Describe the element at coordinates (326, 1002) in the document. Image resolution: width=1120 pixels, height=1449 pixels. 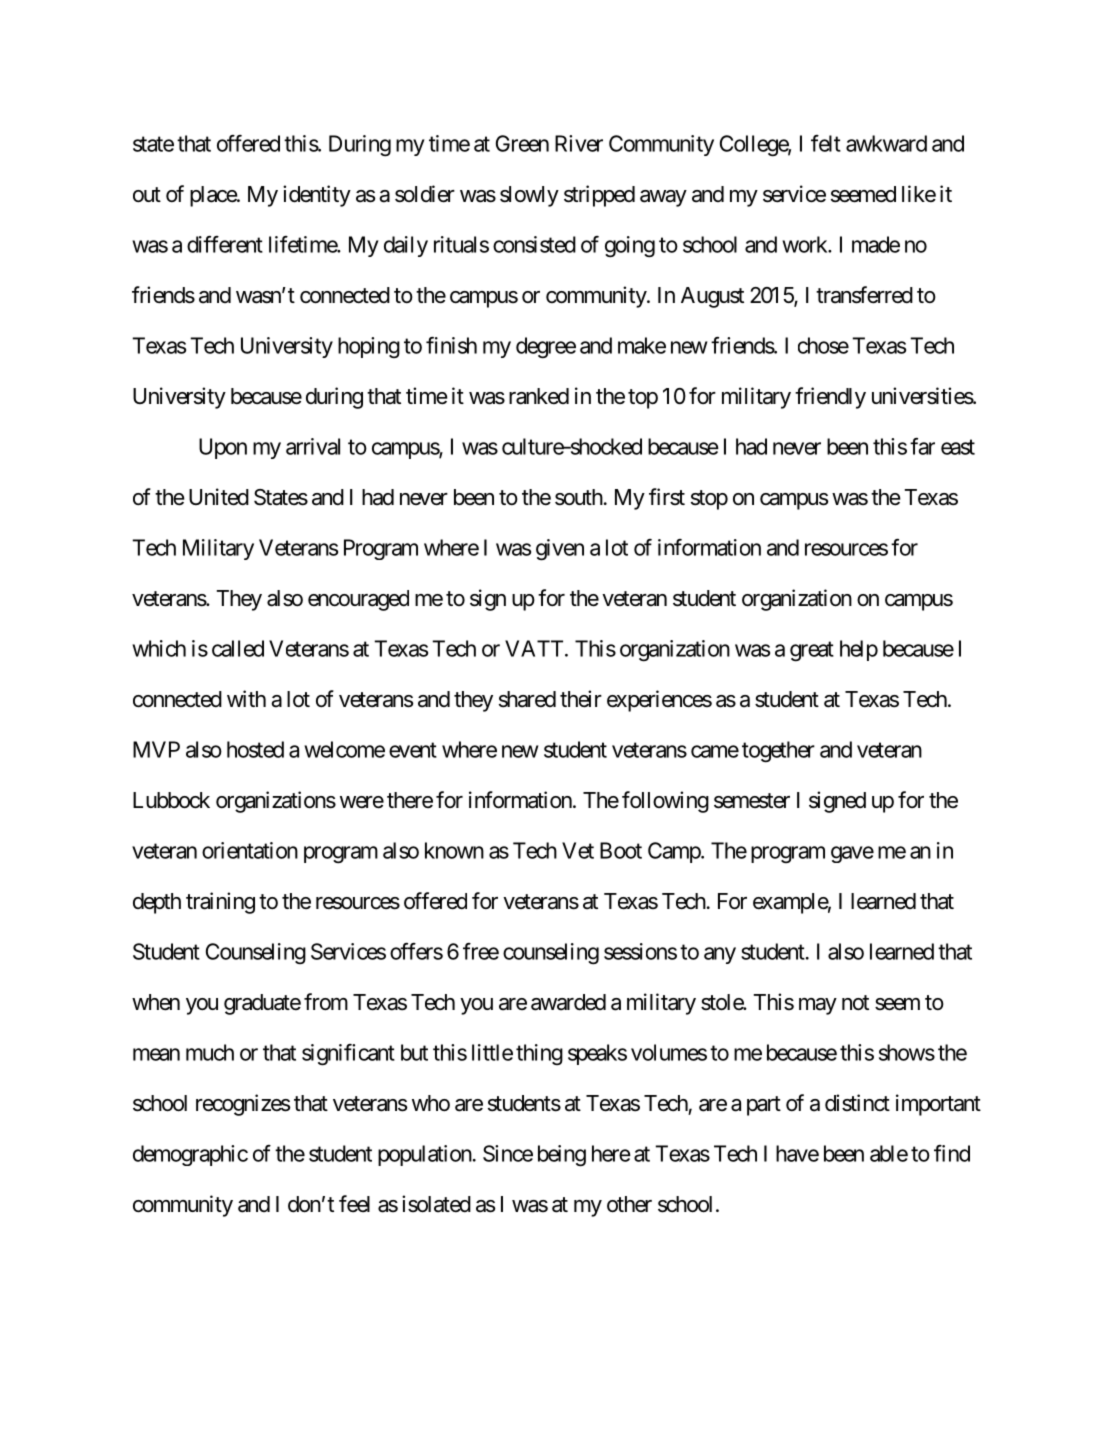
I see `from` at that location.
